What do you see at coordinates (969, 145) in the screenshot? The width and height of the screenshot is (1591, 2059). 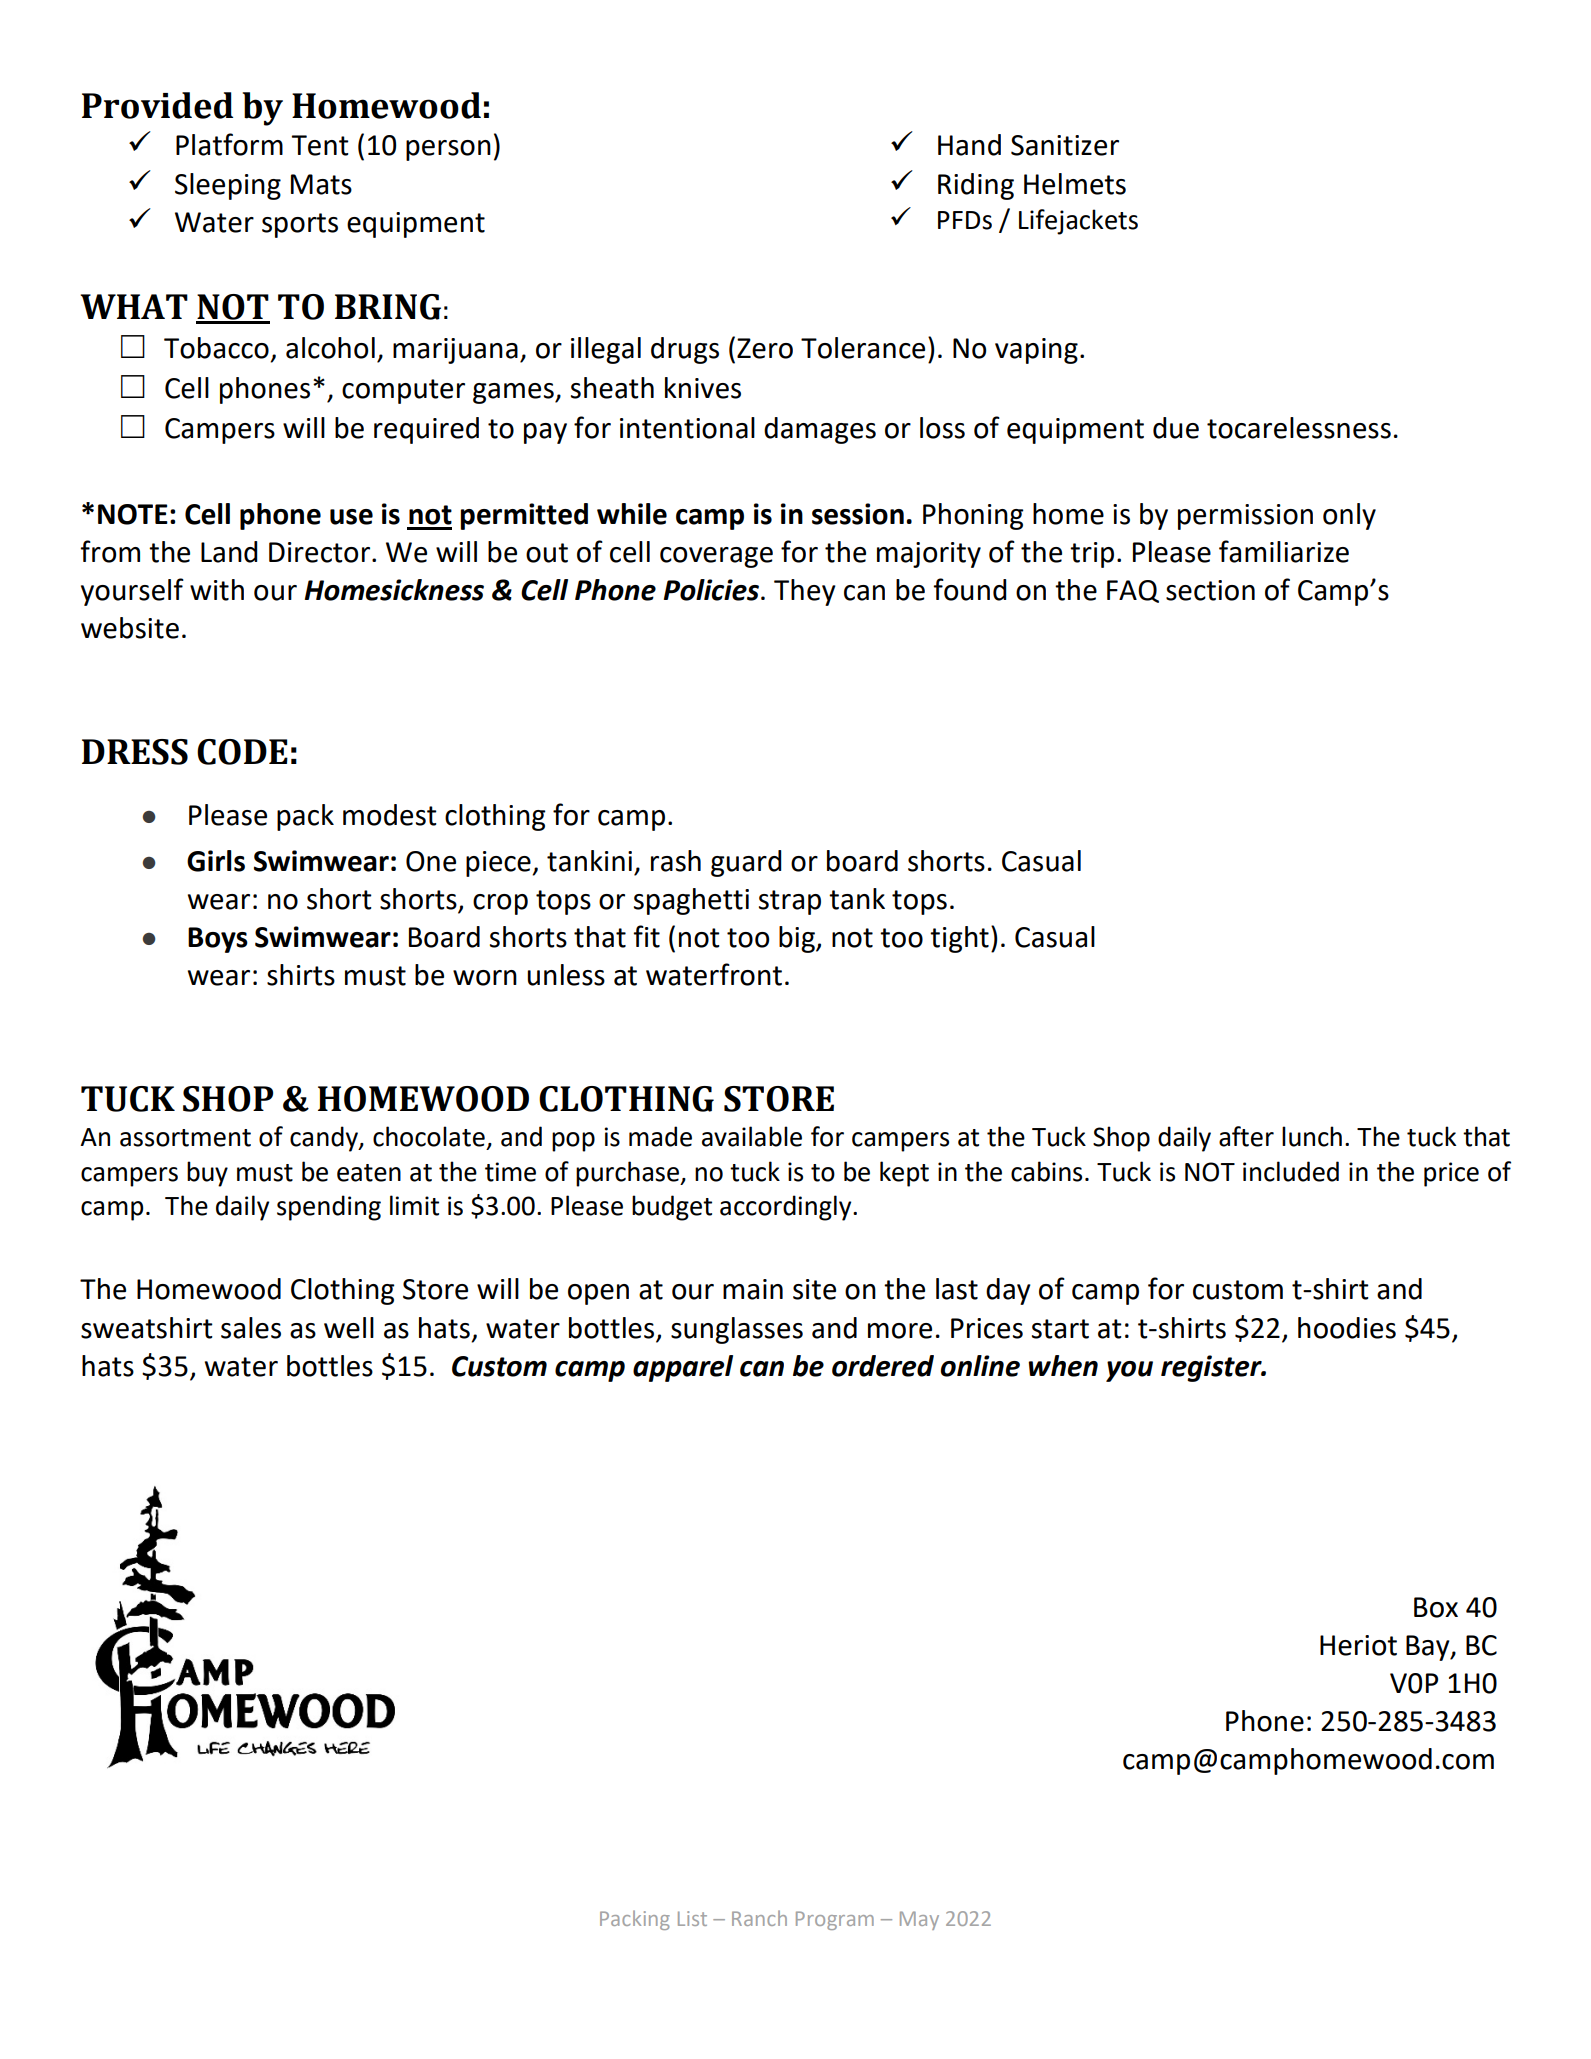 I see `Hand` at bounding box center [969, 145].
